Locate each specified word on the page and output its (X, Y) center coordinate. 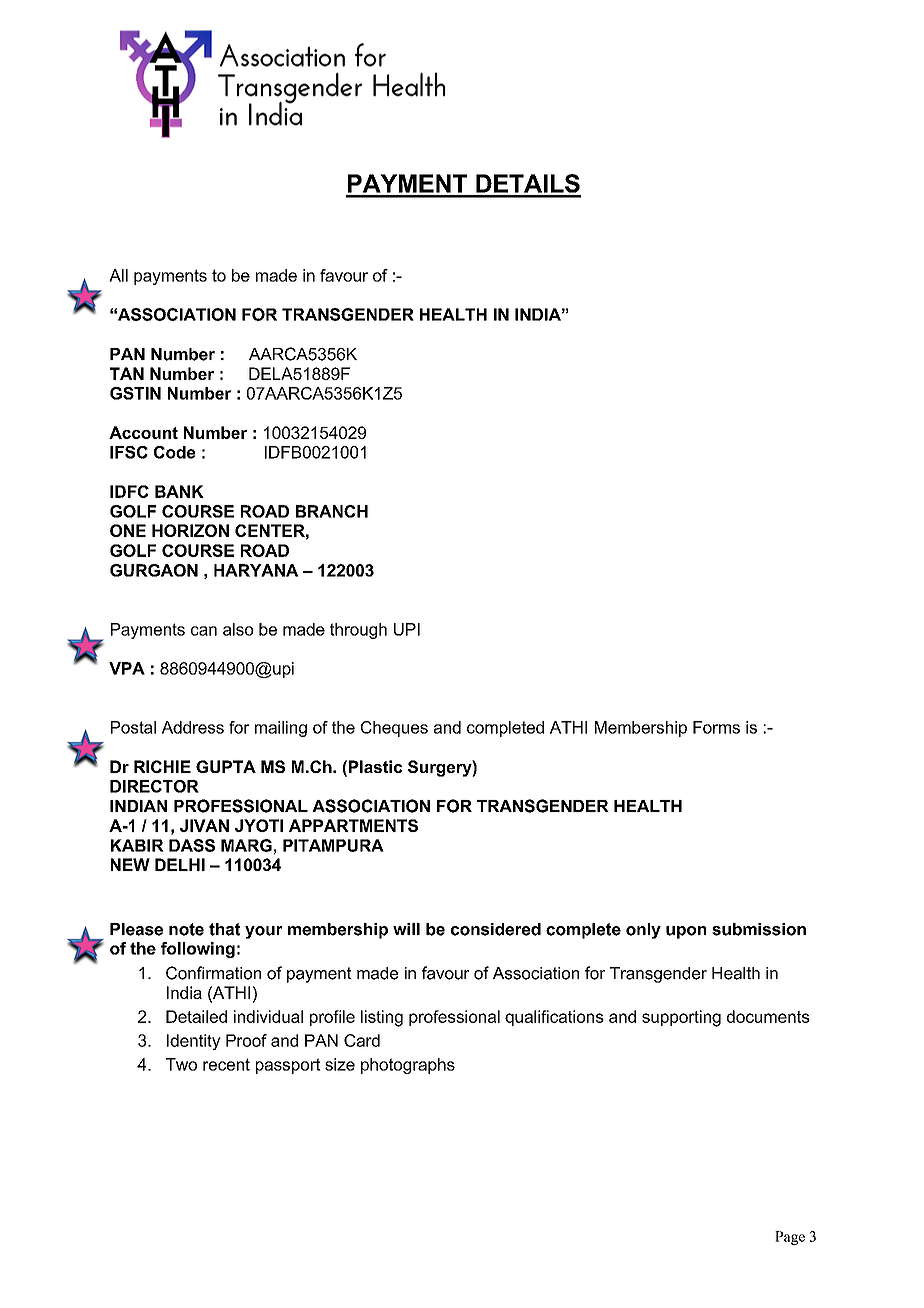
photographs (408, 1066)
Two (181, 1064)
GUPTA (226, 766)
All (118, 275)
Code (174, 452)
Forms (716, 727)
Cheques (394, 729)
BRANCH (332, 511)
